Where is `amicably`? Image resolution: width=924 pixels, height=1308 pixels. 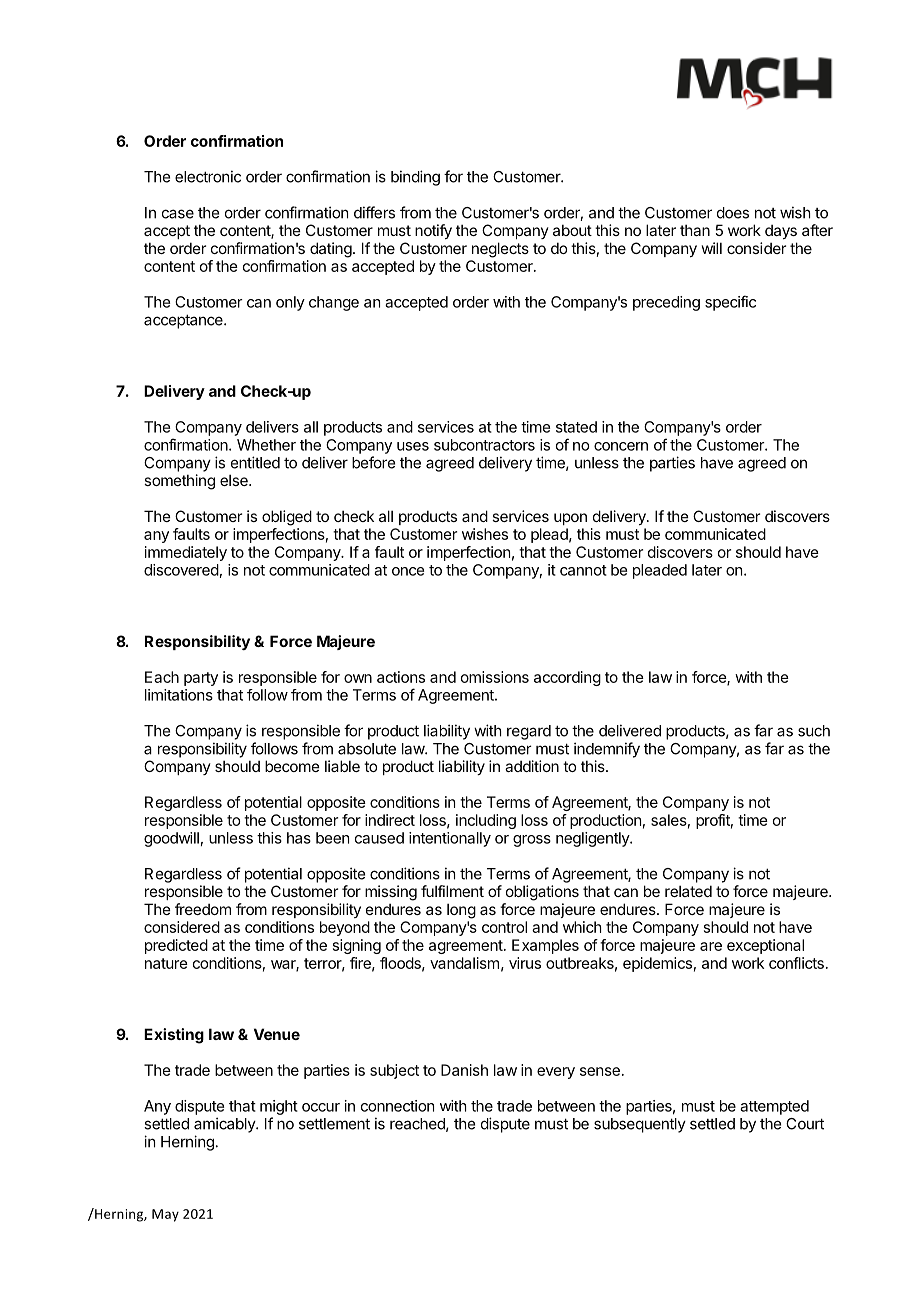 amicably is located at coordinates (225, 1125).
